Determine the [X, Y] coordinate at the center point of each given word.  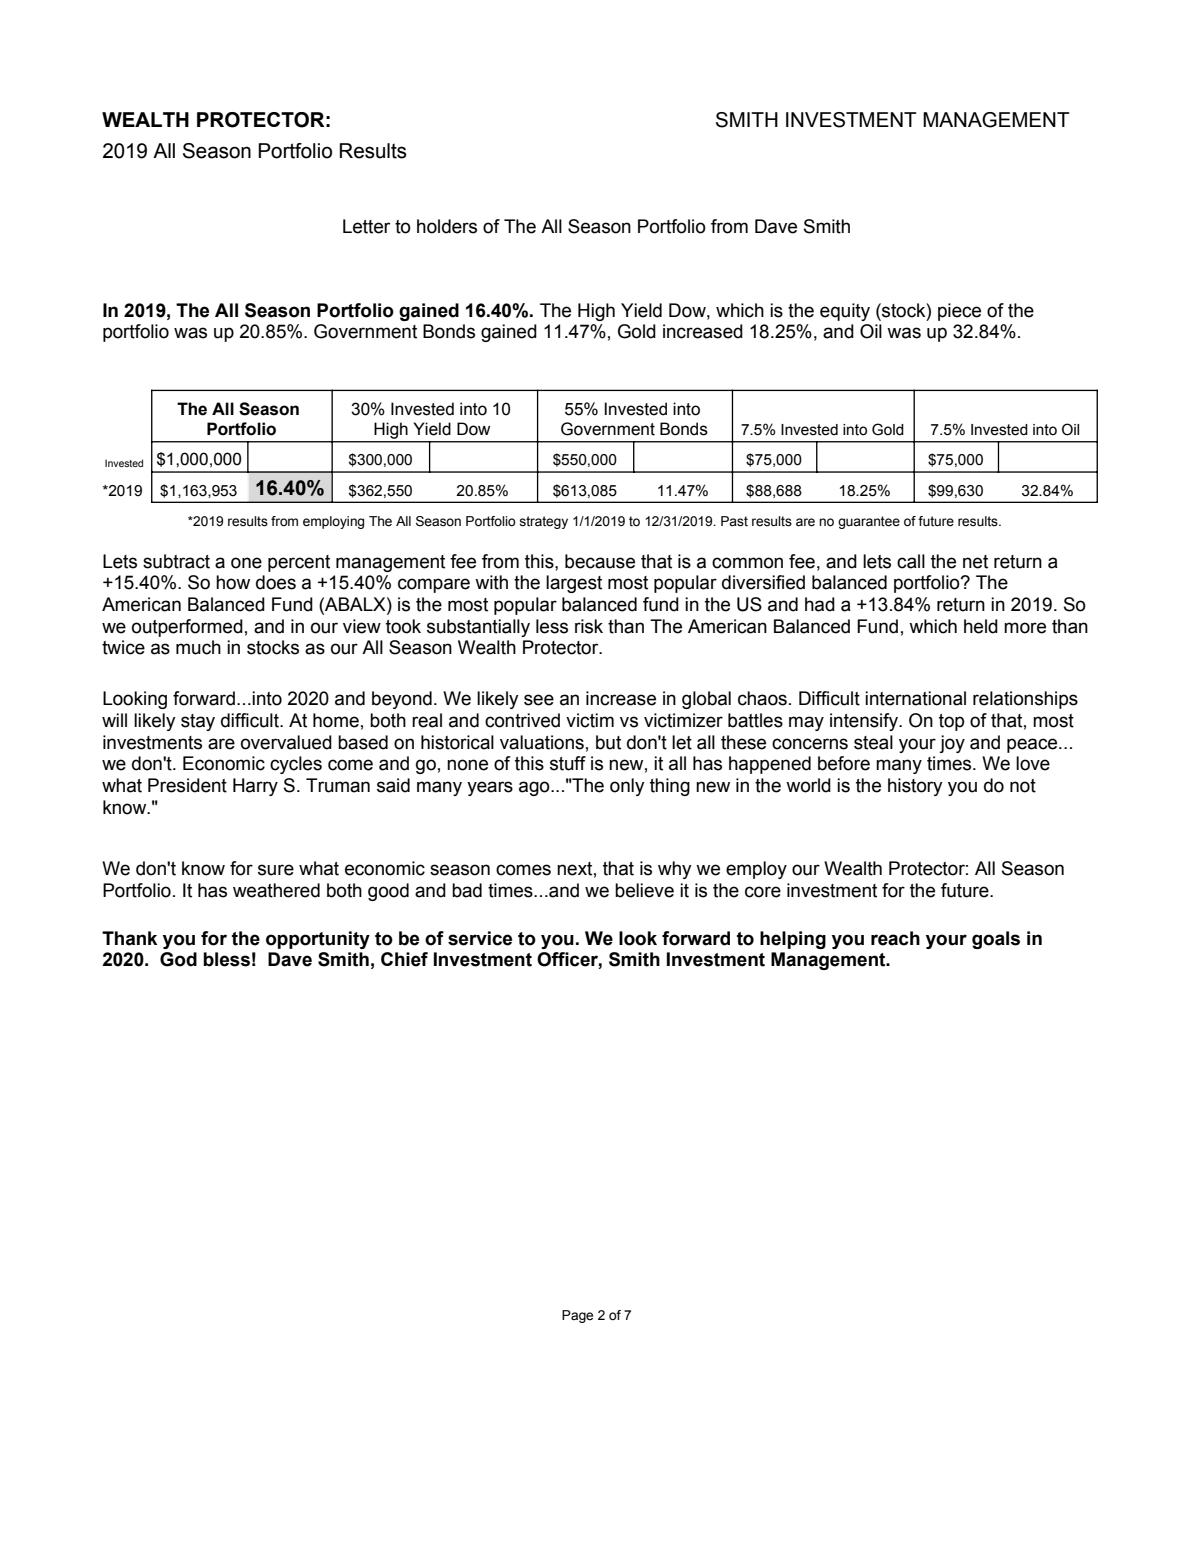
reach [895, 938]
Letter [366, 226]
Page [577, 1316]
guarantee [869, 522]
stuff [568, 763]
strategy [544, 522]
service [480, 938]
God [178, 959]
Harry [255, 787]
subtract [176, 561]
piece [959, 312]
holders [447, 226]
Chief [404, 959]
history [915, 787]
